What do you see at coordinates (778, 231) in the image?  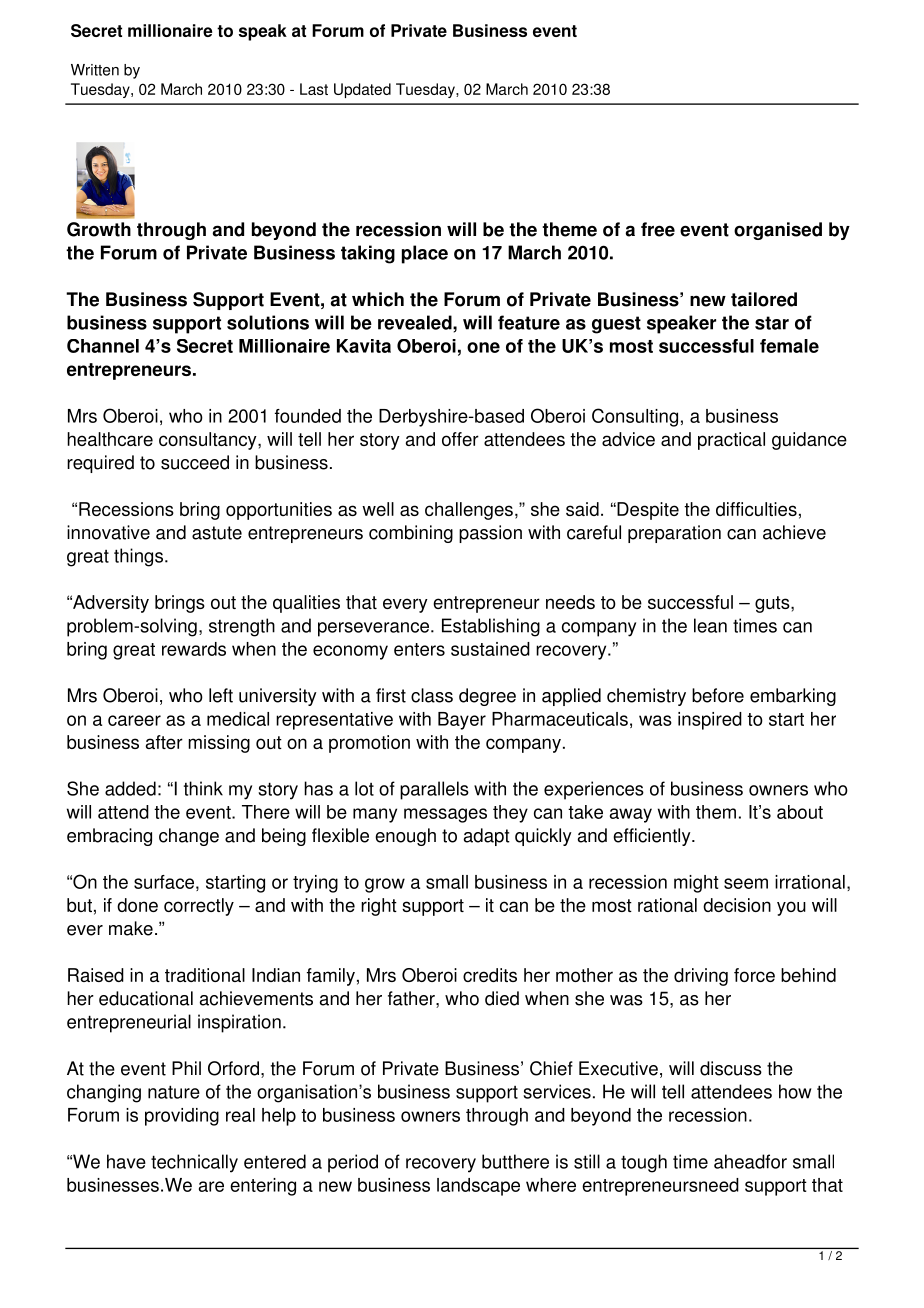 I see `organised` at bounding box center [778, 231].
